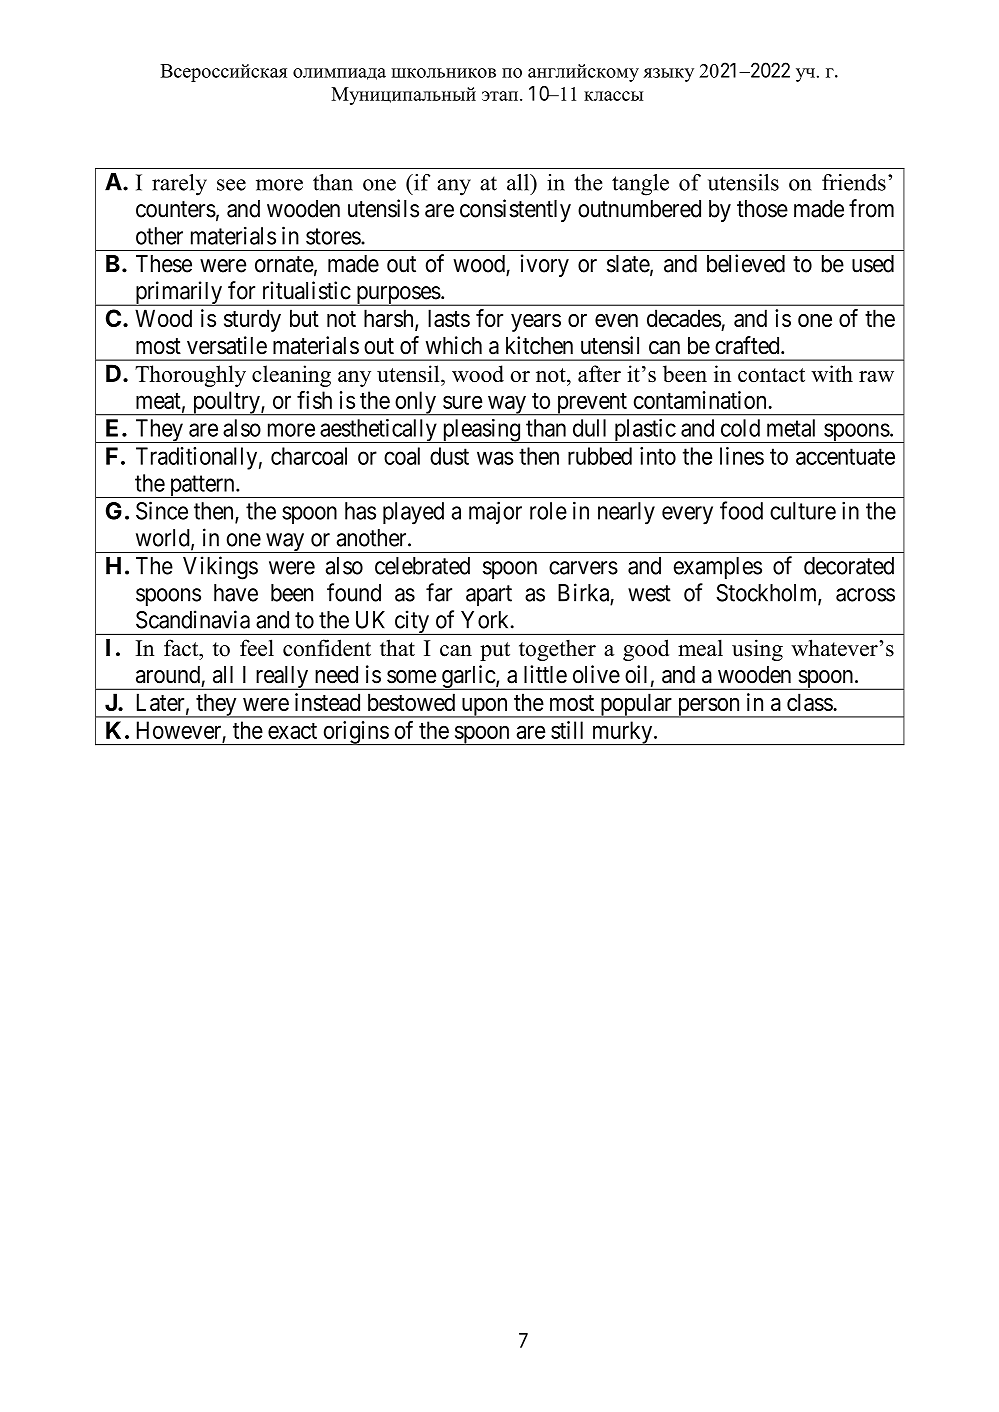 The height and width of the screenshot is (1412, 999). What do you see at coordinates (292, 731) in the screenshot?
I see `exact` at bounding box center [292, 731].
